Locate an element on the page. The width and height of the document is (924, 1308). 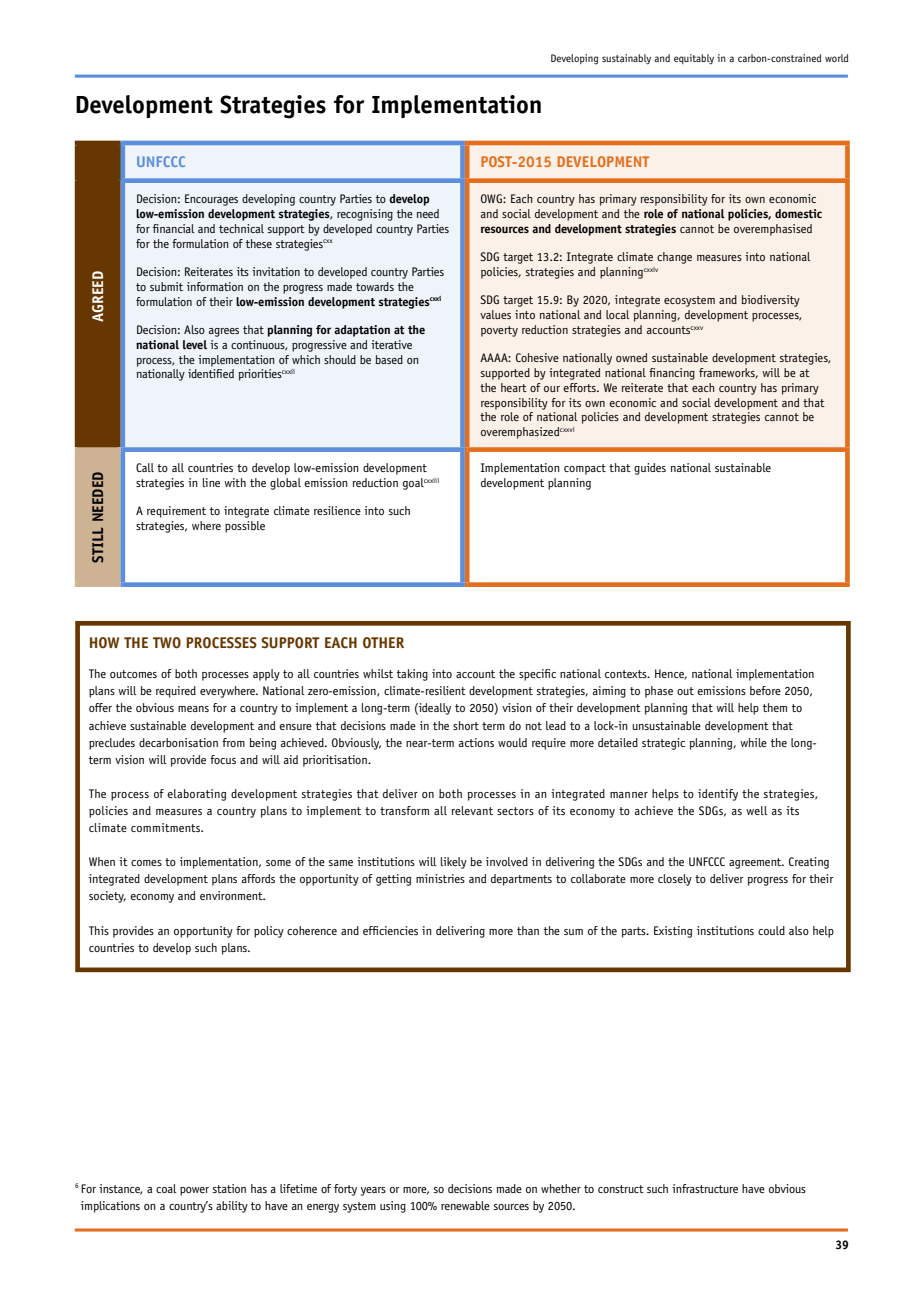
Encourages is located at coordinates (211, 200).
